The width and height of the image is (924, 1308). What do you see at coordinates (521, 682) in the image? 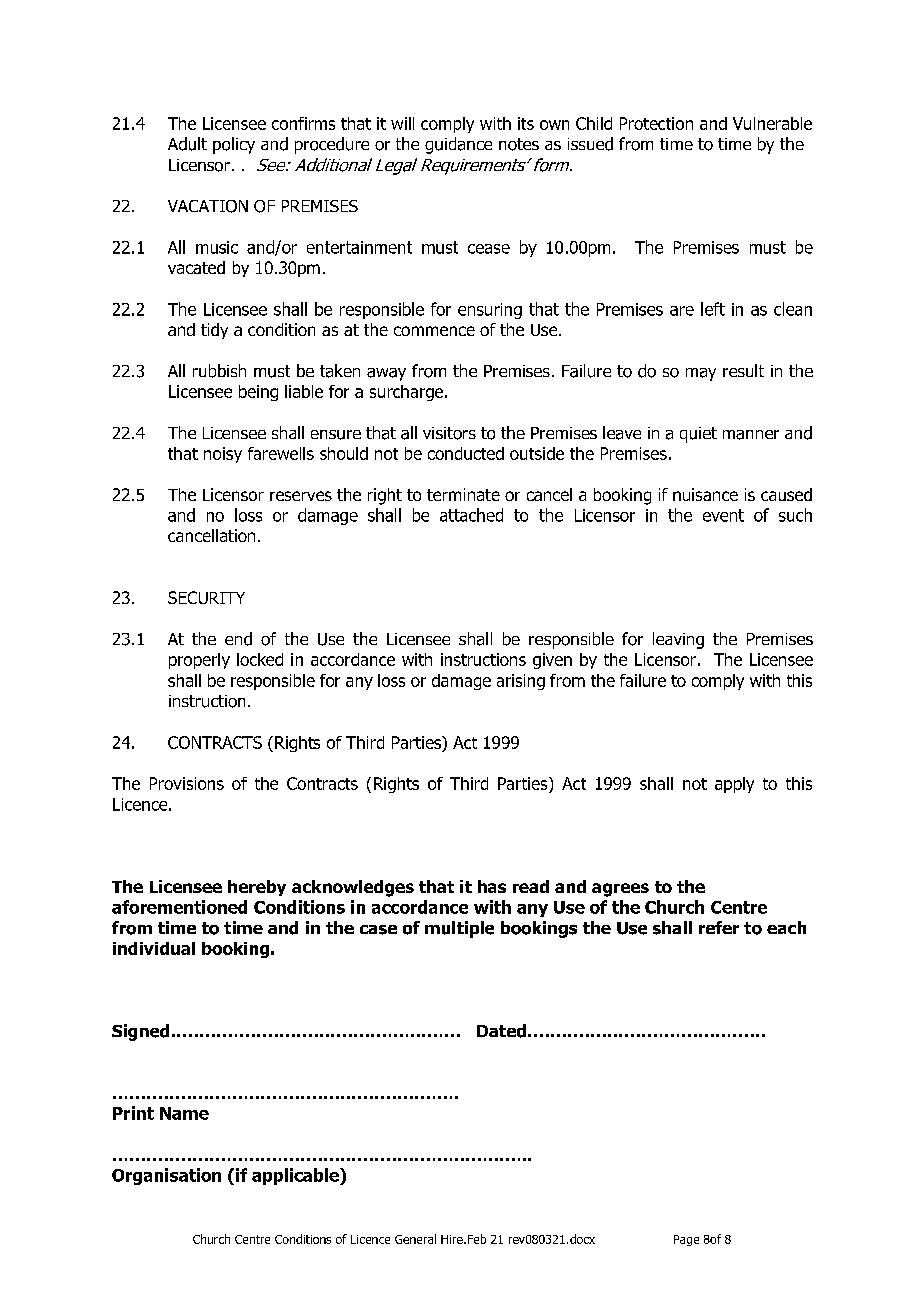
I see `arising` at bounding box center [521, 682].
